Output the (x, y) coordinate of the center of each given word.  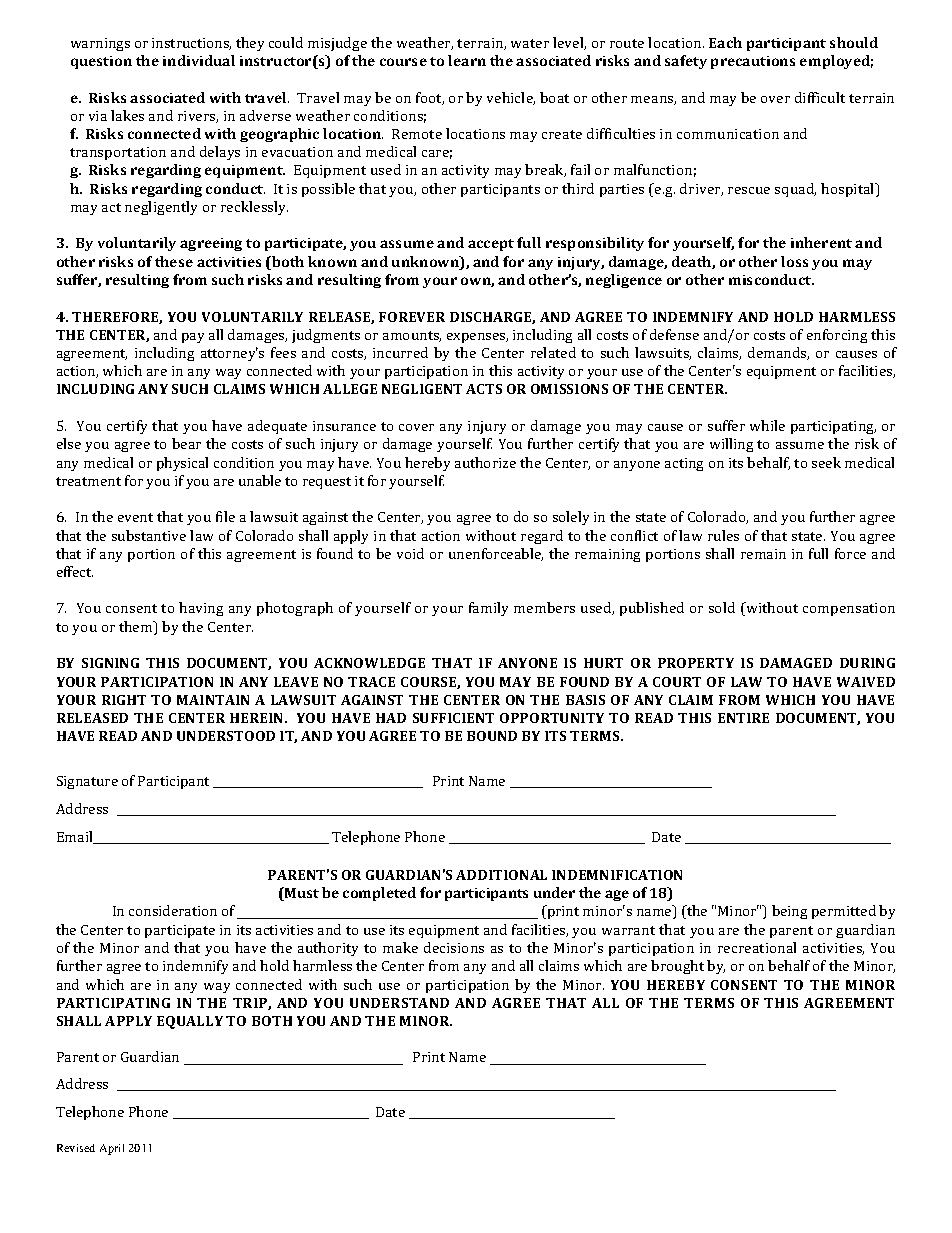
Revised (76, 1148)
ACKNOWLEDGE (369, 663)
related (553, 352)
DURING (867, 663)
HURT (603, 663)
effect (75, 571)
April (112, 1149)
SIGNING (110, 663)
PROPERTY (696, 663)
